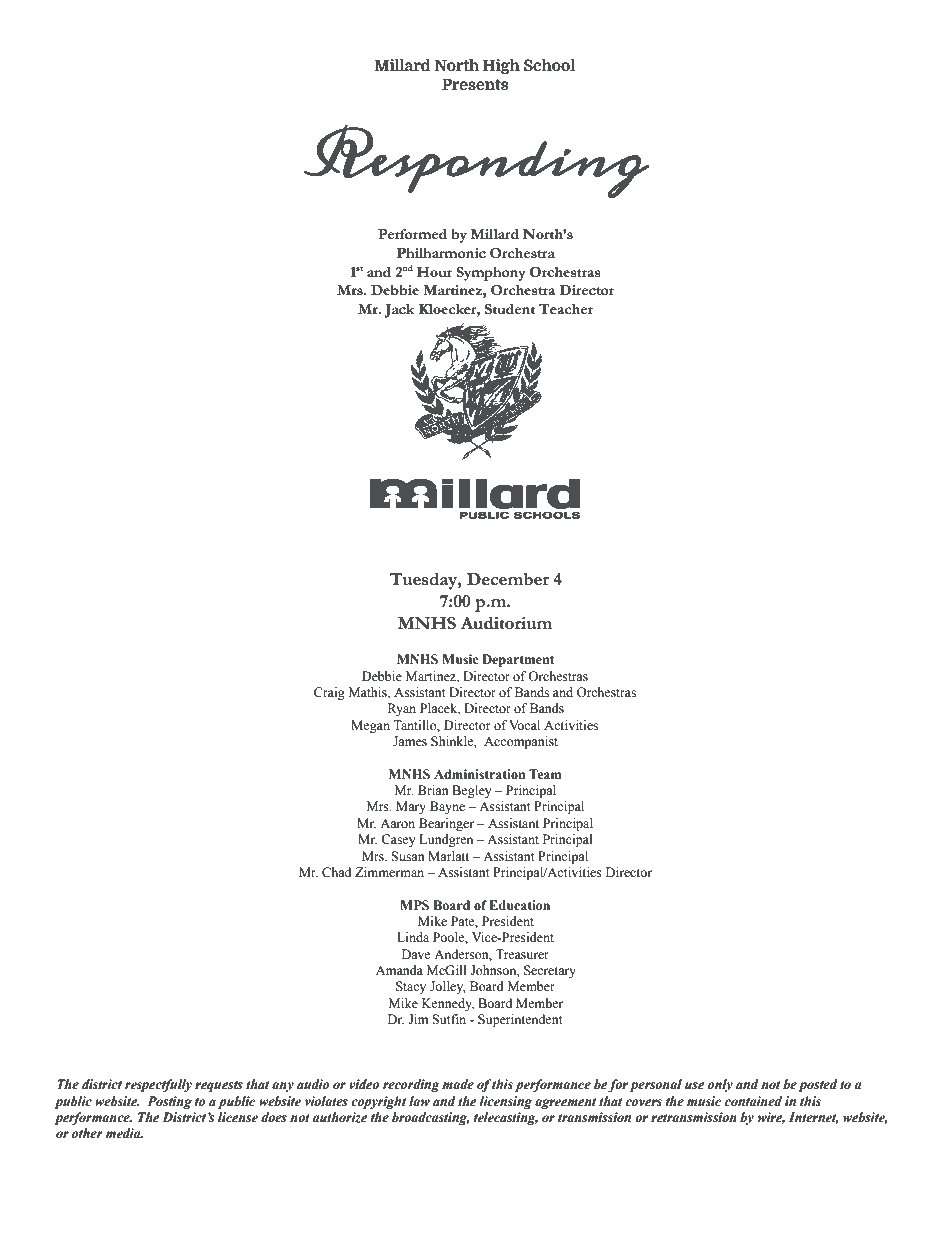 This screenshot has height=1233, width=952. What do you see at coordinates (399, 311) in the screenshot?
I see `Jack` at bounding box center [399, 311].
